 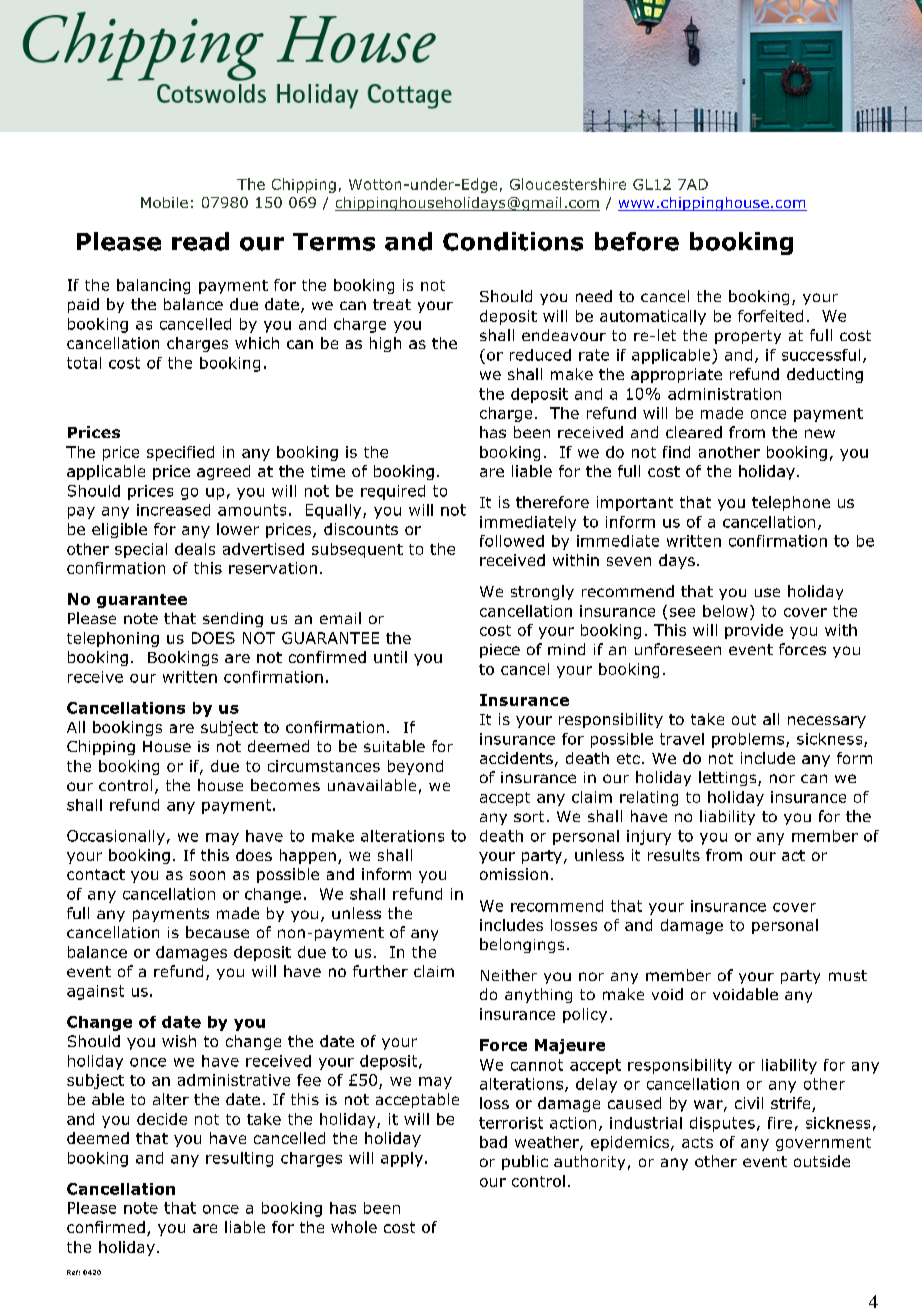 I want to click on must, so click(x=848, y=975).
